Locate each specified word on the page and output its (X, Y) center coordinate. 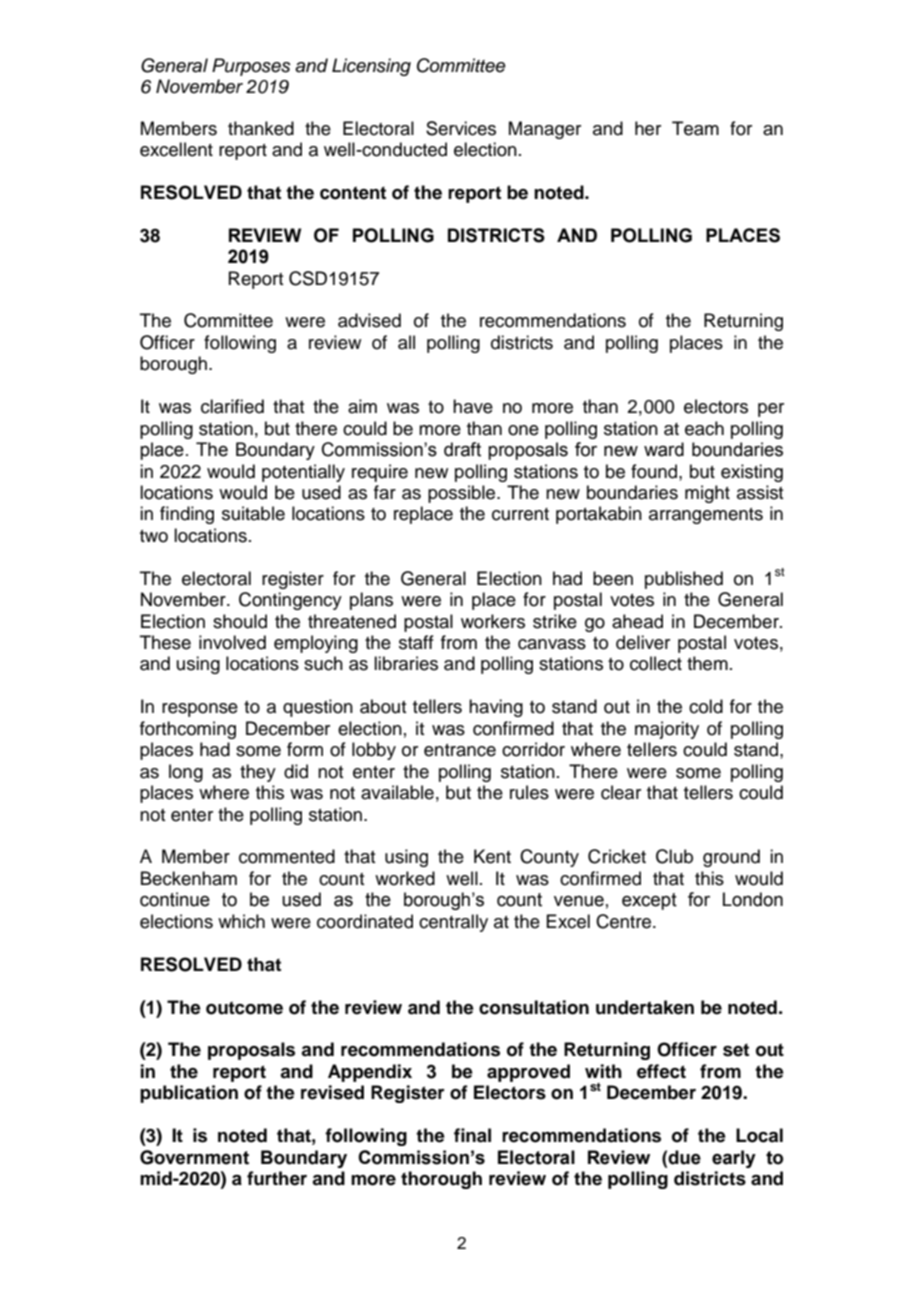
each (704, 428)
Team (695, 128)
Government (194, 1157)
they (258, 773)
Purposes (251, 67)
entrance (460, 750)
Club (674, 856)
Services (461, 128)
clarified (232, 406)
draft (462, 449)
